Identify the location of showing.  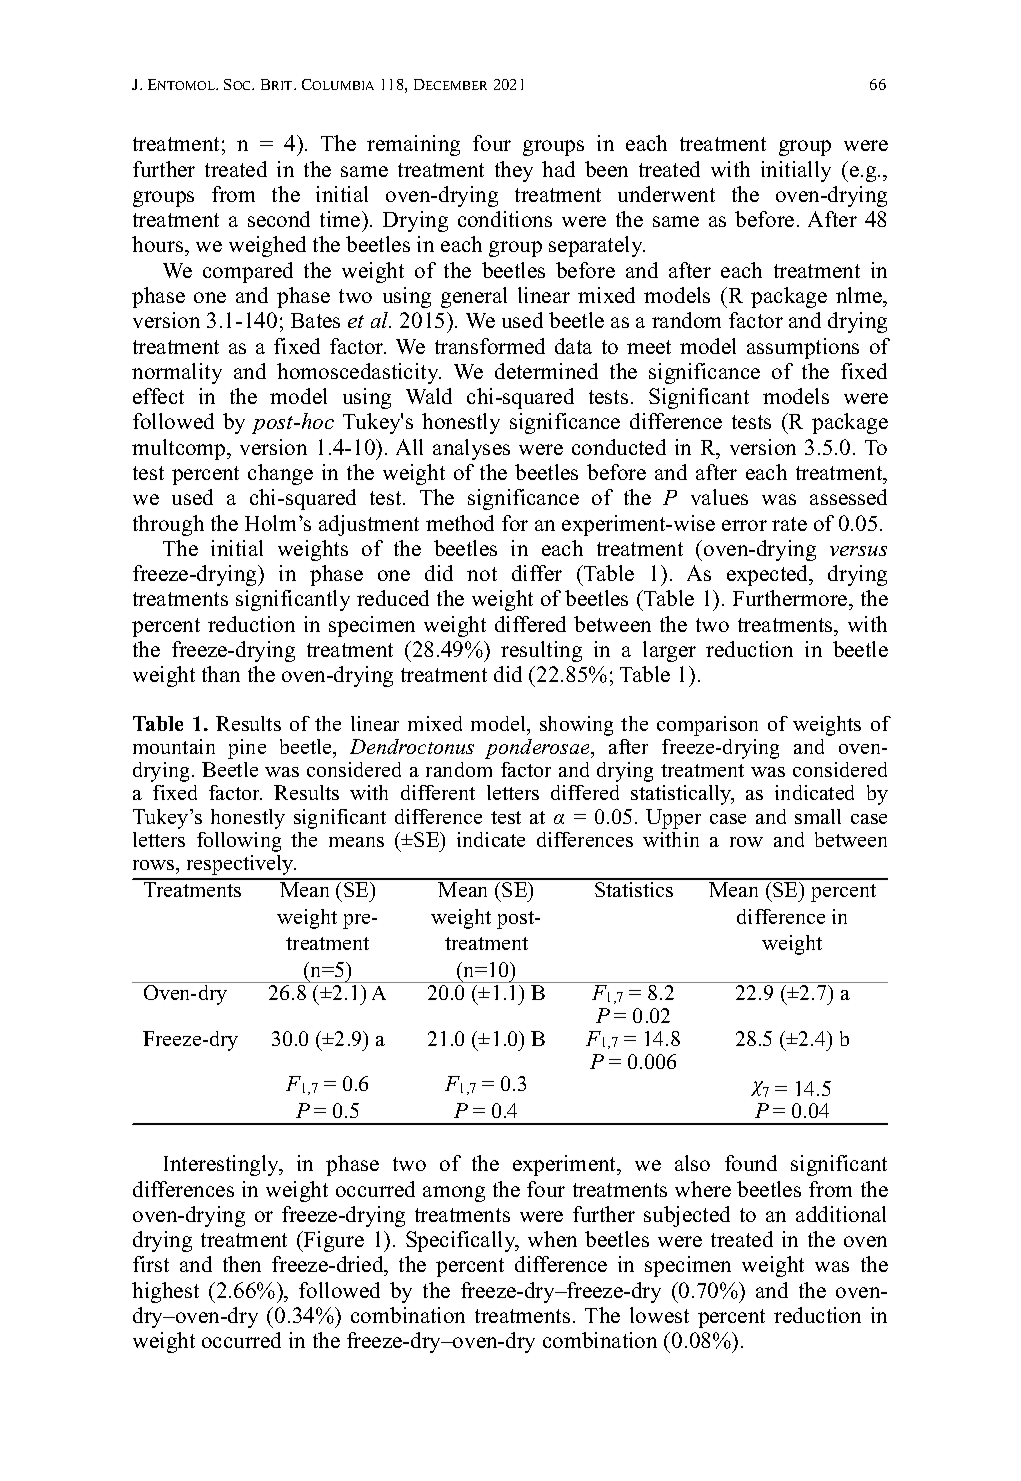
(576, 726).
